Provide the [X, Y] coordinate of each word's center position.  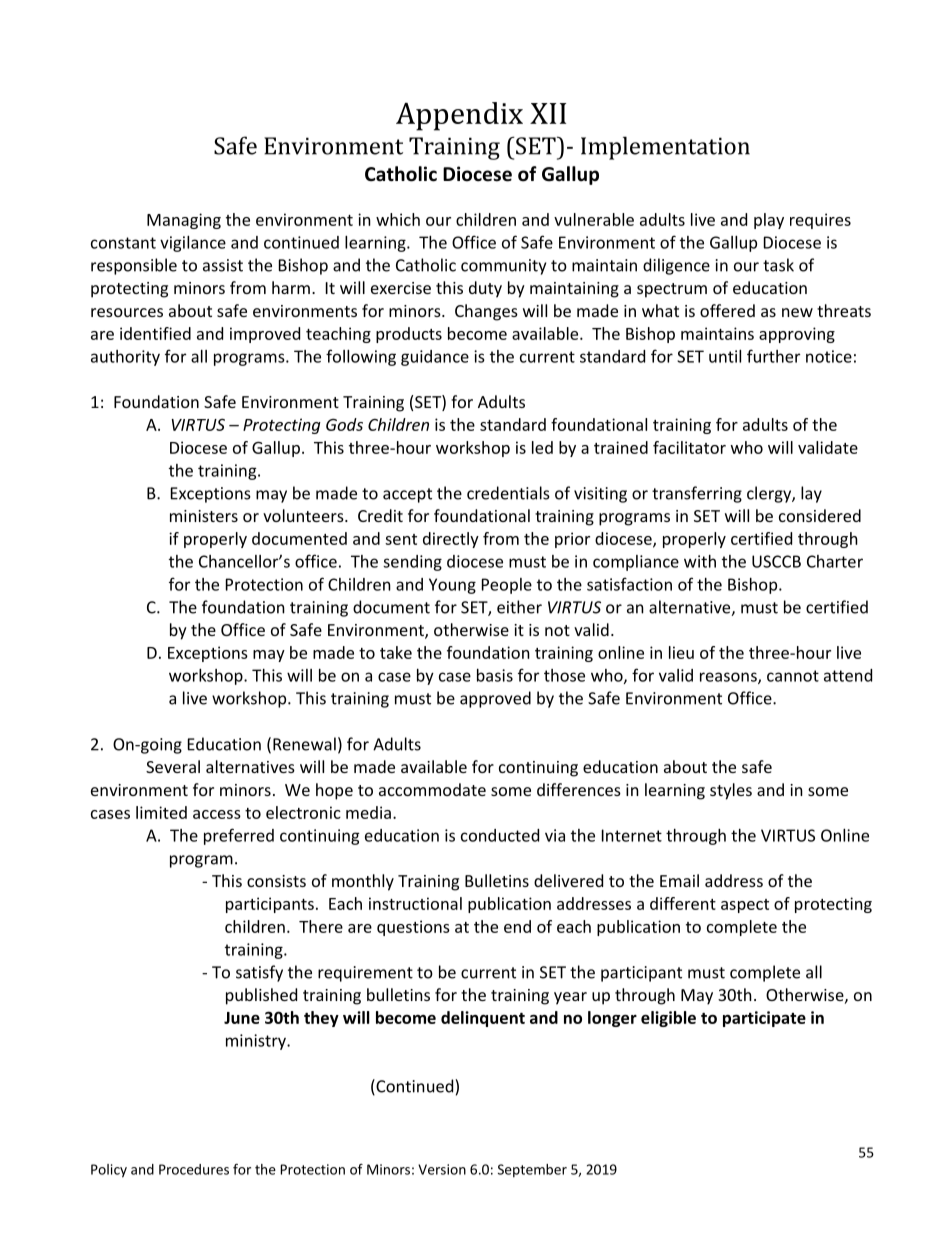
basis [495, 675]
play [769, 221]
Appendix [459, 116]
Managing [184, 221]
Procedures [194, 1169]
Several [173, 766]
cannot [793, 676]
